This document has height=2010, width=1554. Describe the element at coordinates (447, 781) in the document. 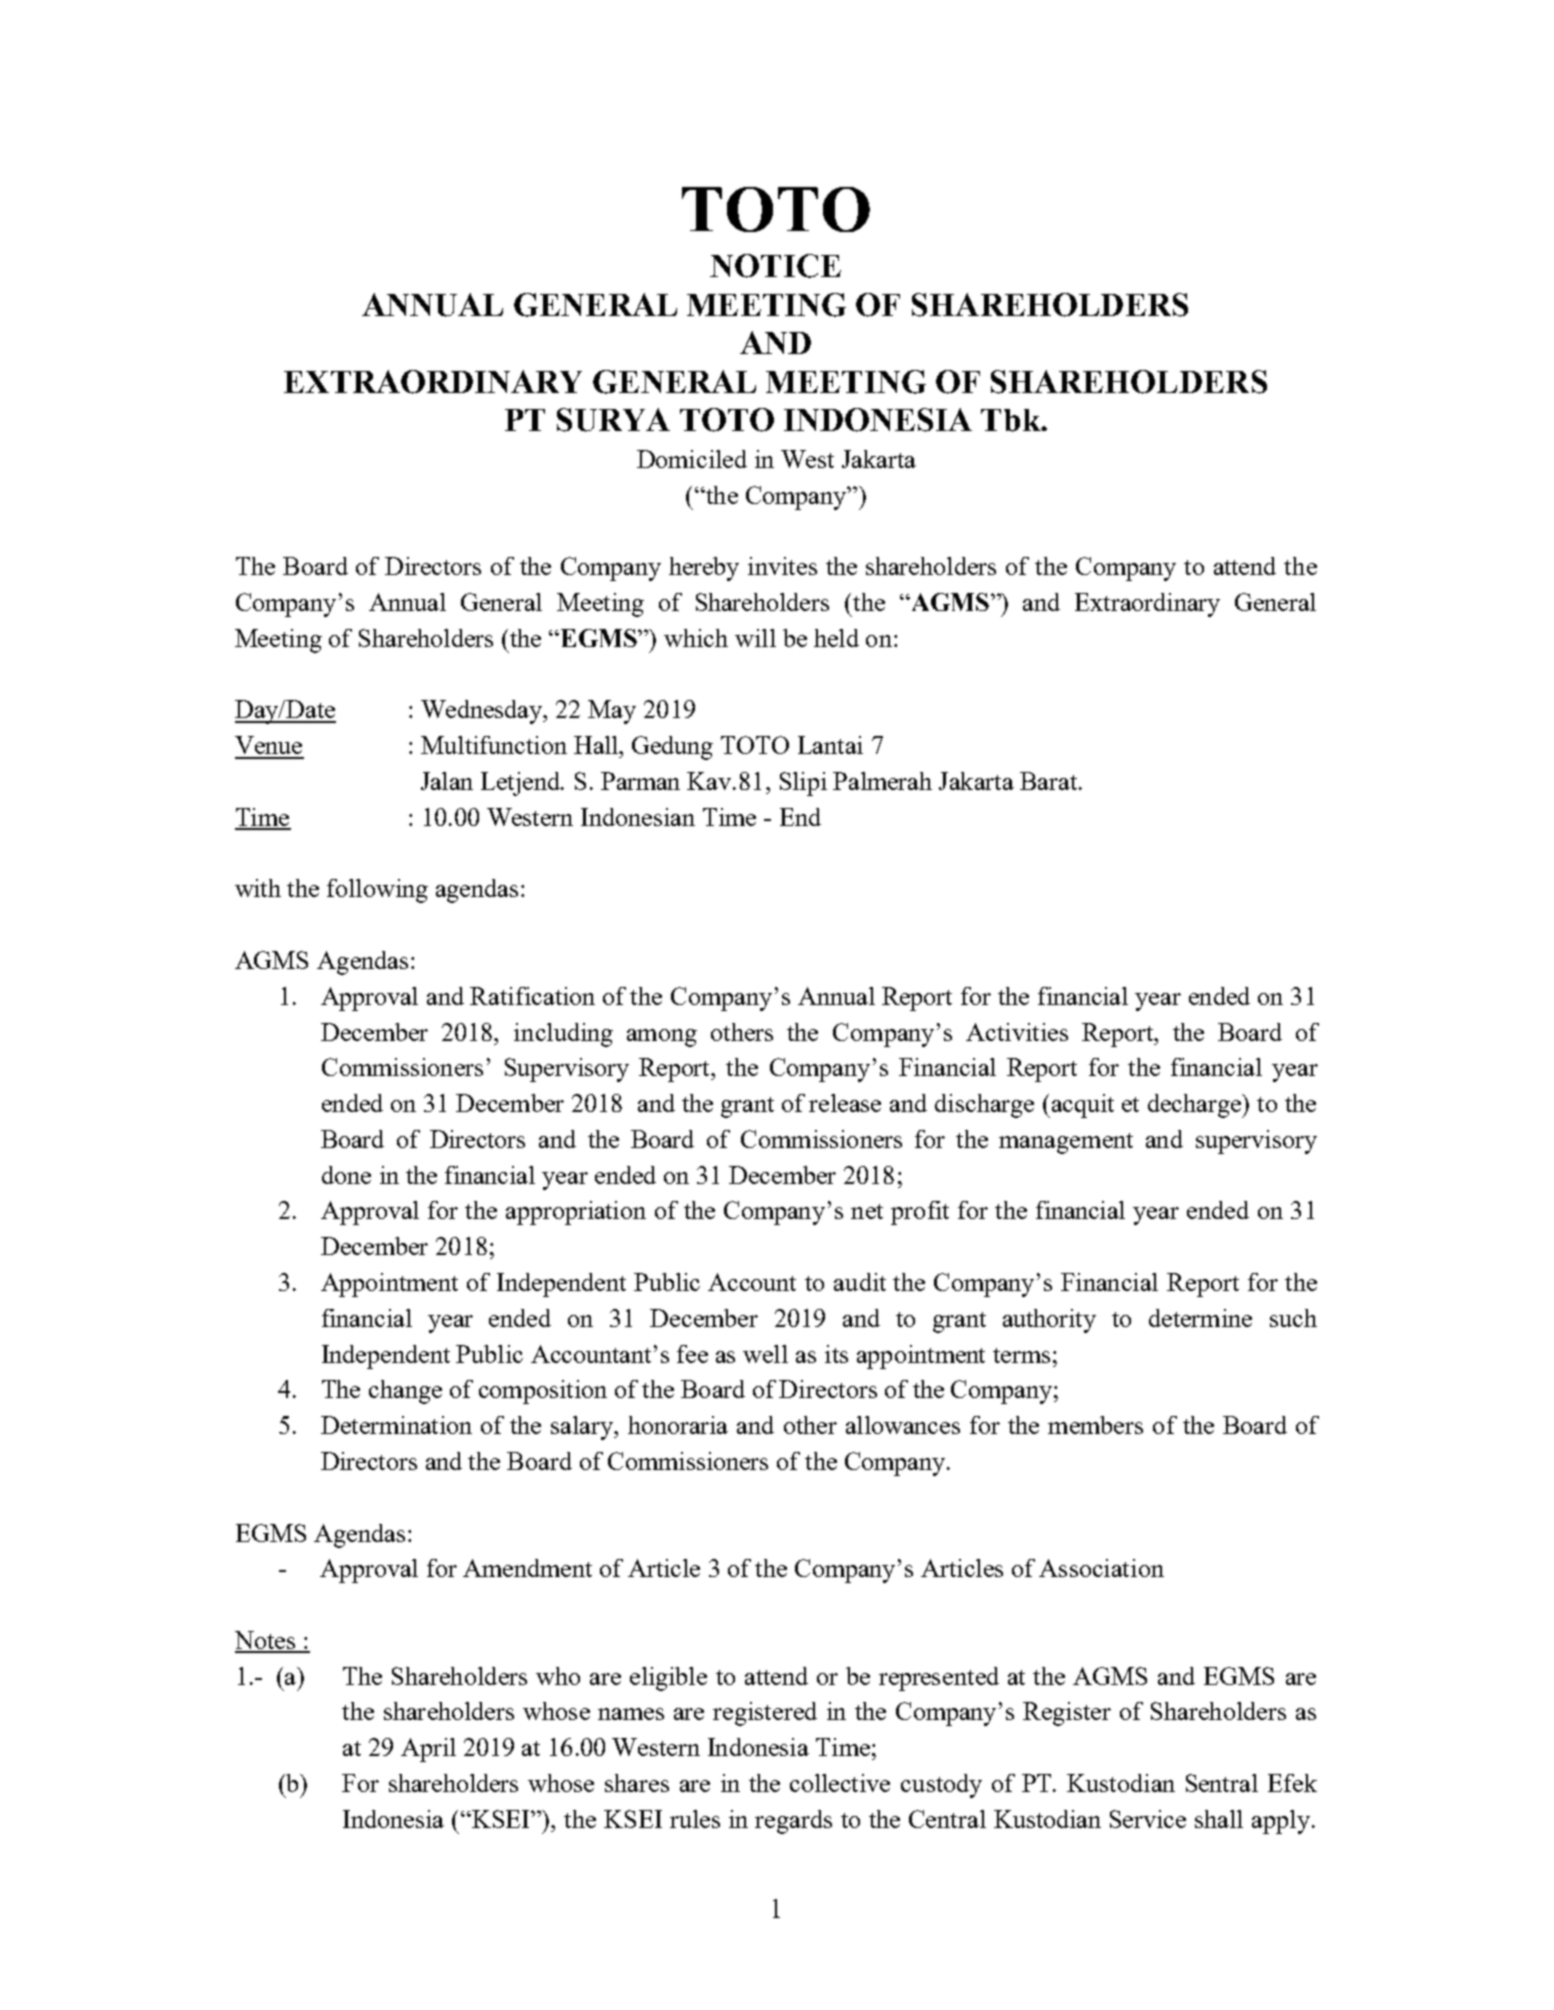

I see `Jalan` at that location.
